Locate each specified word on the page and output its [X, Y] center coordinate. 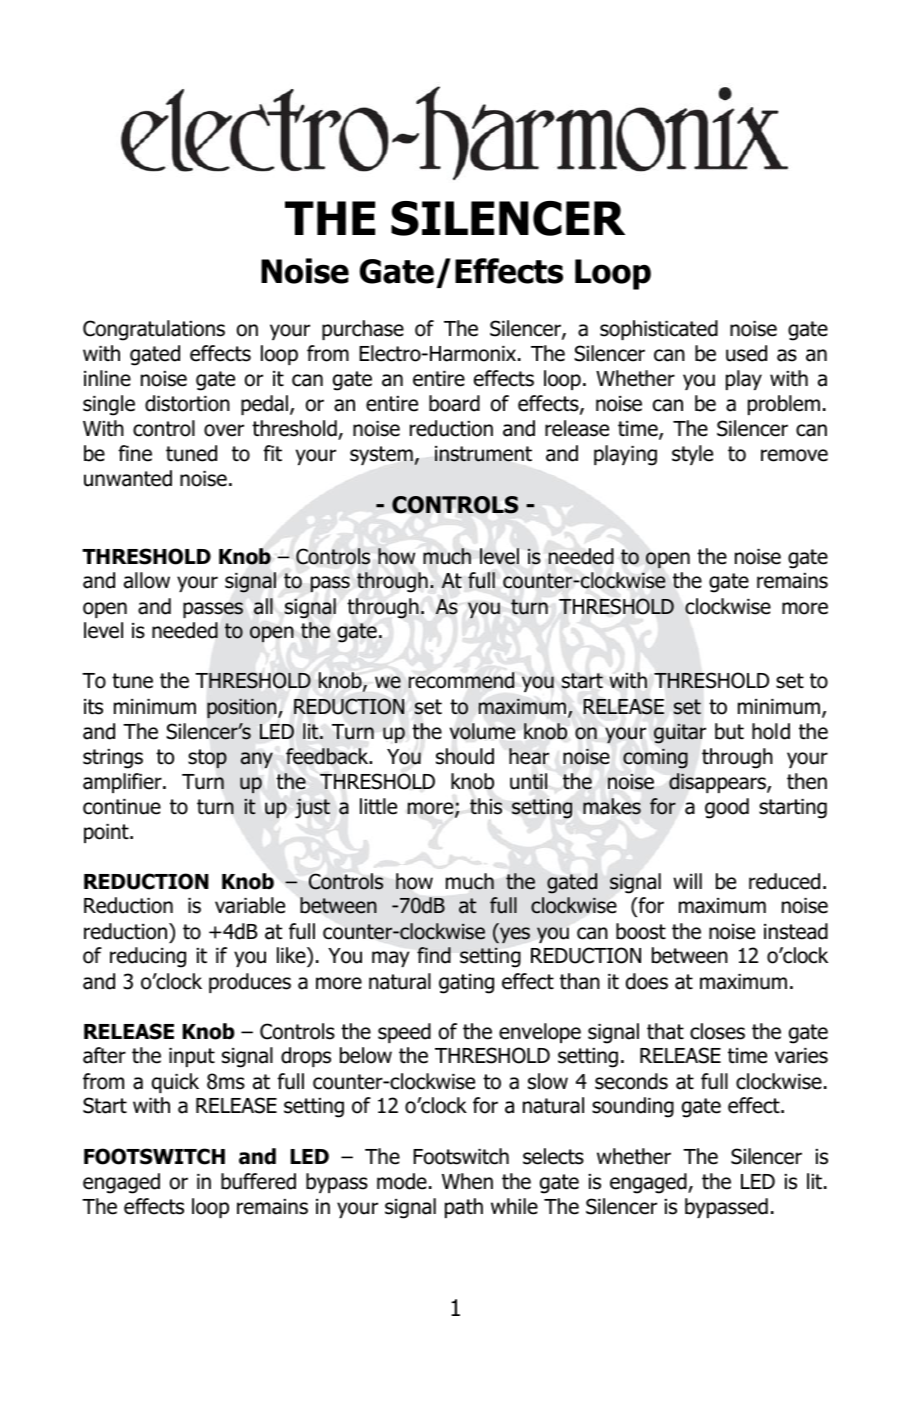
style [692, 455]
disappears [718, 783]
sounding [633, 1107]
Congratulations [154, 330]
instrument [483, 454]
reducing [148, 957]
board [454, 403]
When [467, 1181]
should [465, 756]
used [746, 353]
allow [147, 580]
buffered [258, 1181]
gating [466, 984]
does [647, 981]
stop [207, 759]
